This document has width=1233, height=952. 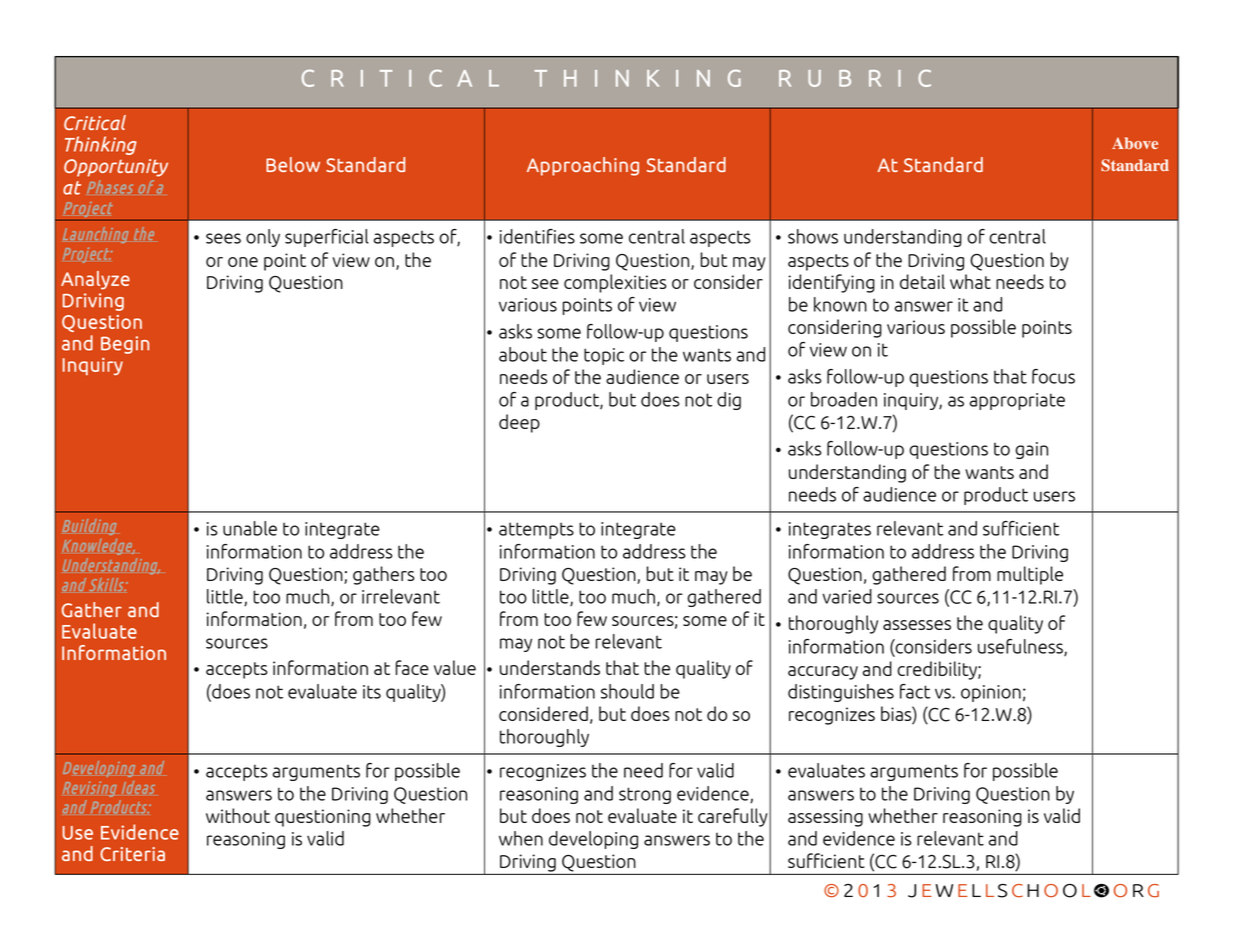 What do you see at coordinates (521, 838) in the document?
I see `when` at bounding box center [521, 838].
